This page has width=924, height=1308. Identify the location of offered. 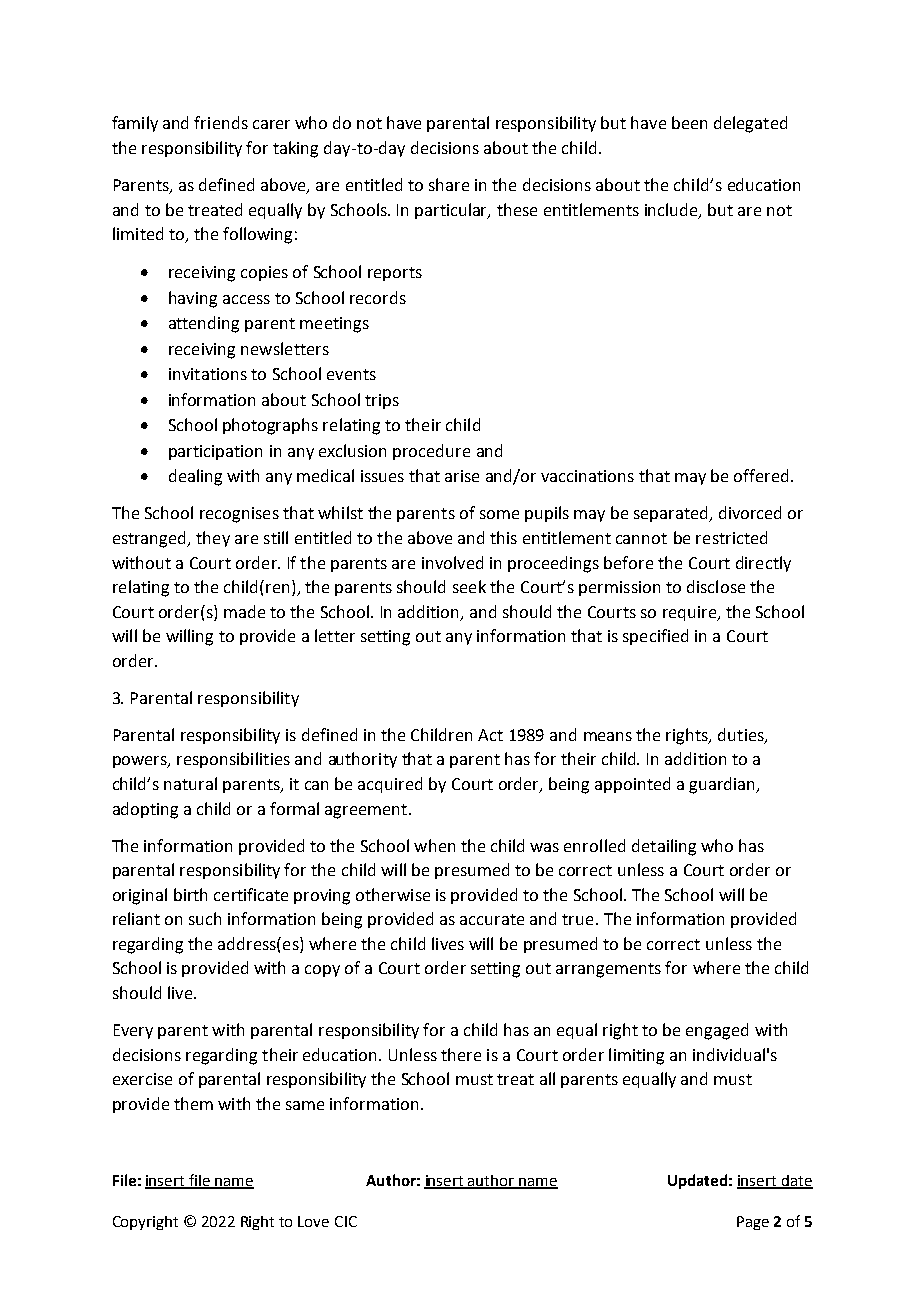
(761, 475).
